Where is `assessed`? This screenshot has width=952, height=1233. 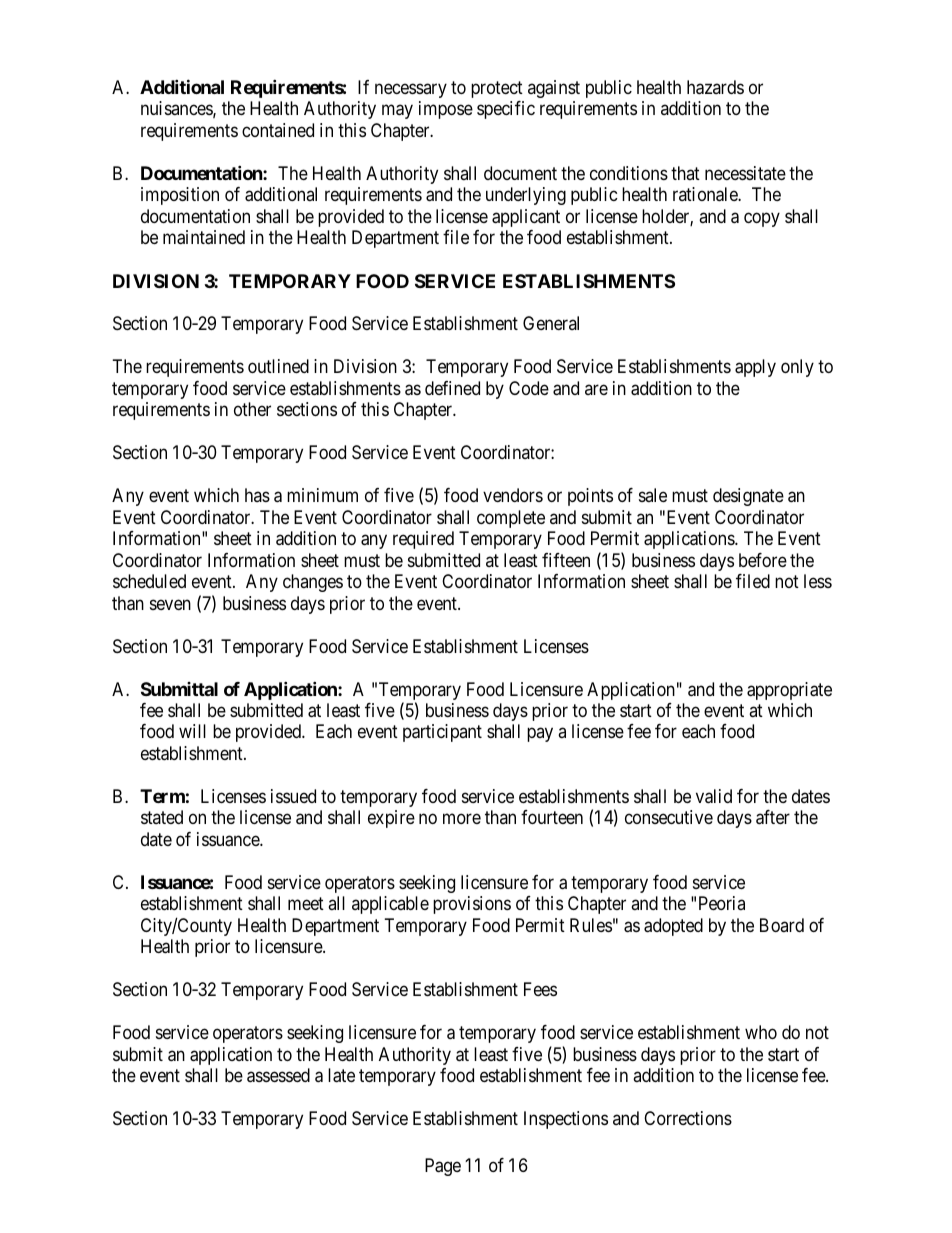 assessed is located at coordinates (278, 1075).
